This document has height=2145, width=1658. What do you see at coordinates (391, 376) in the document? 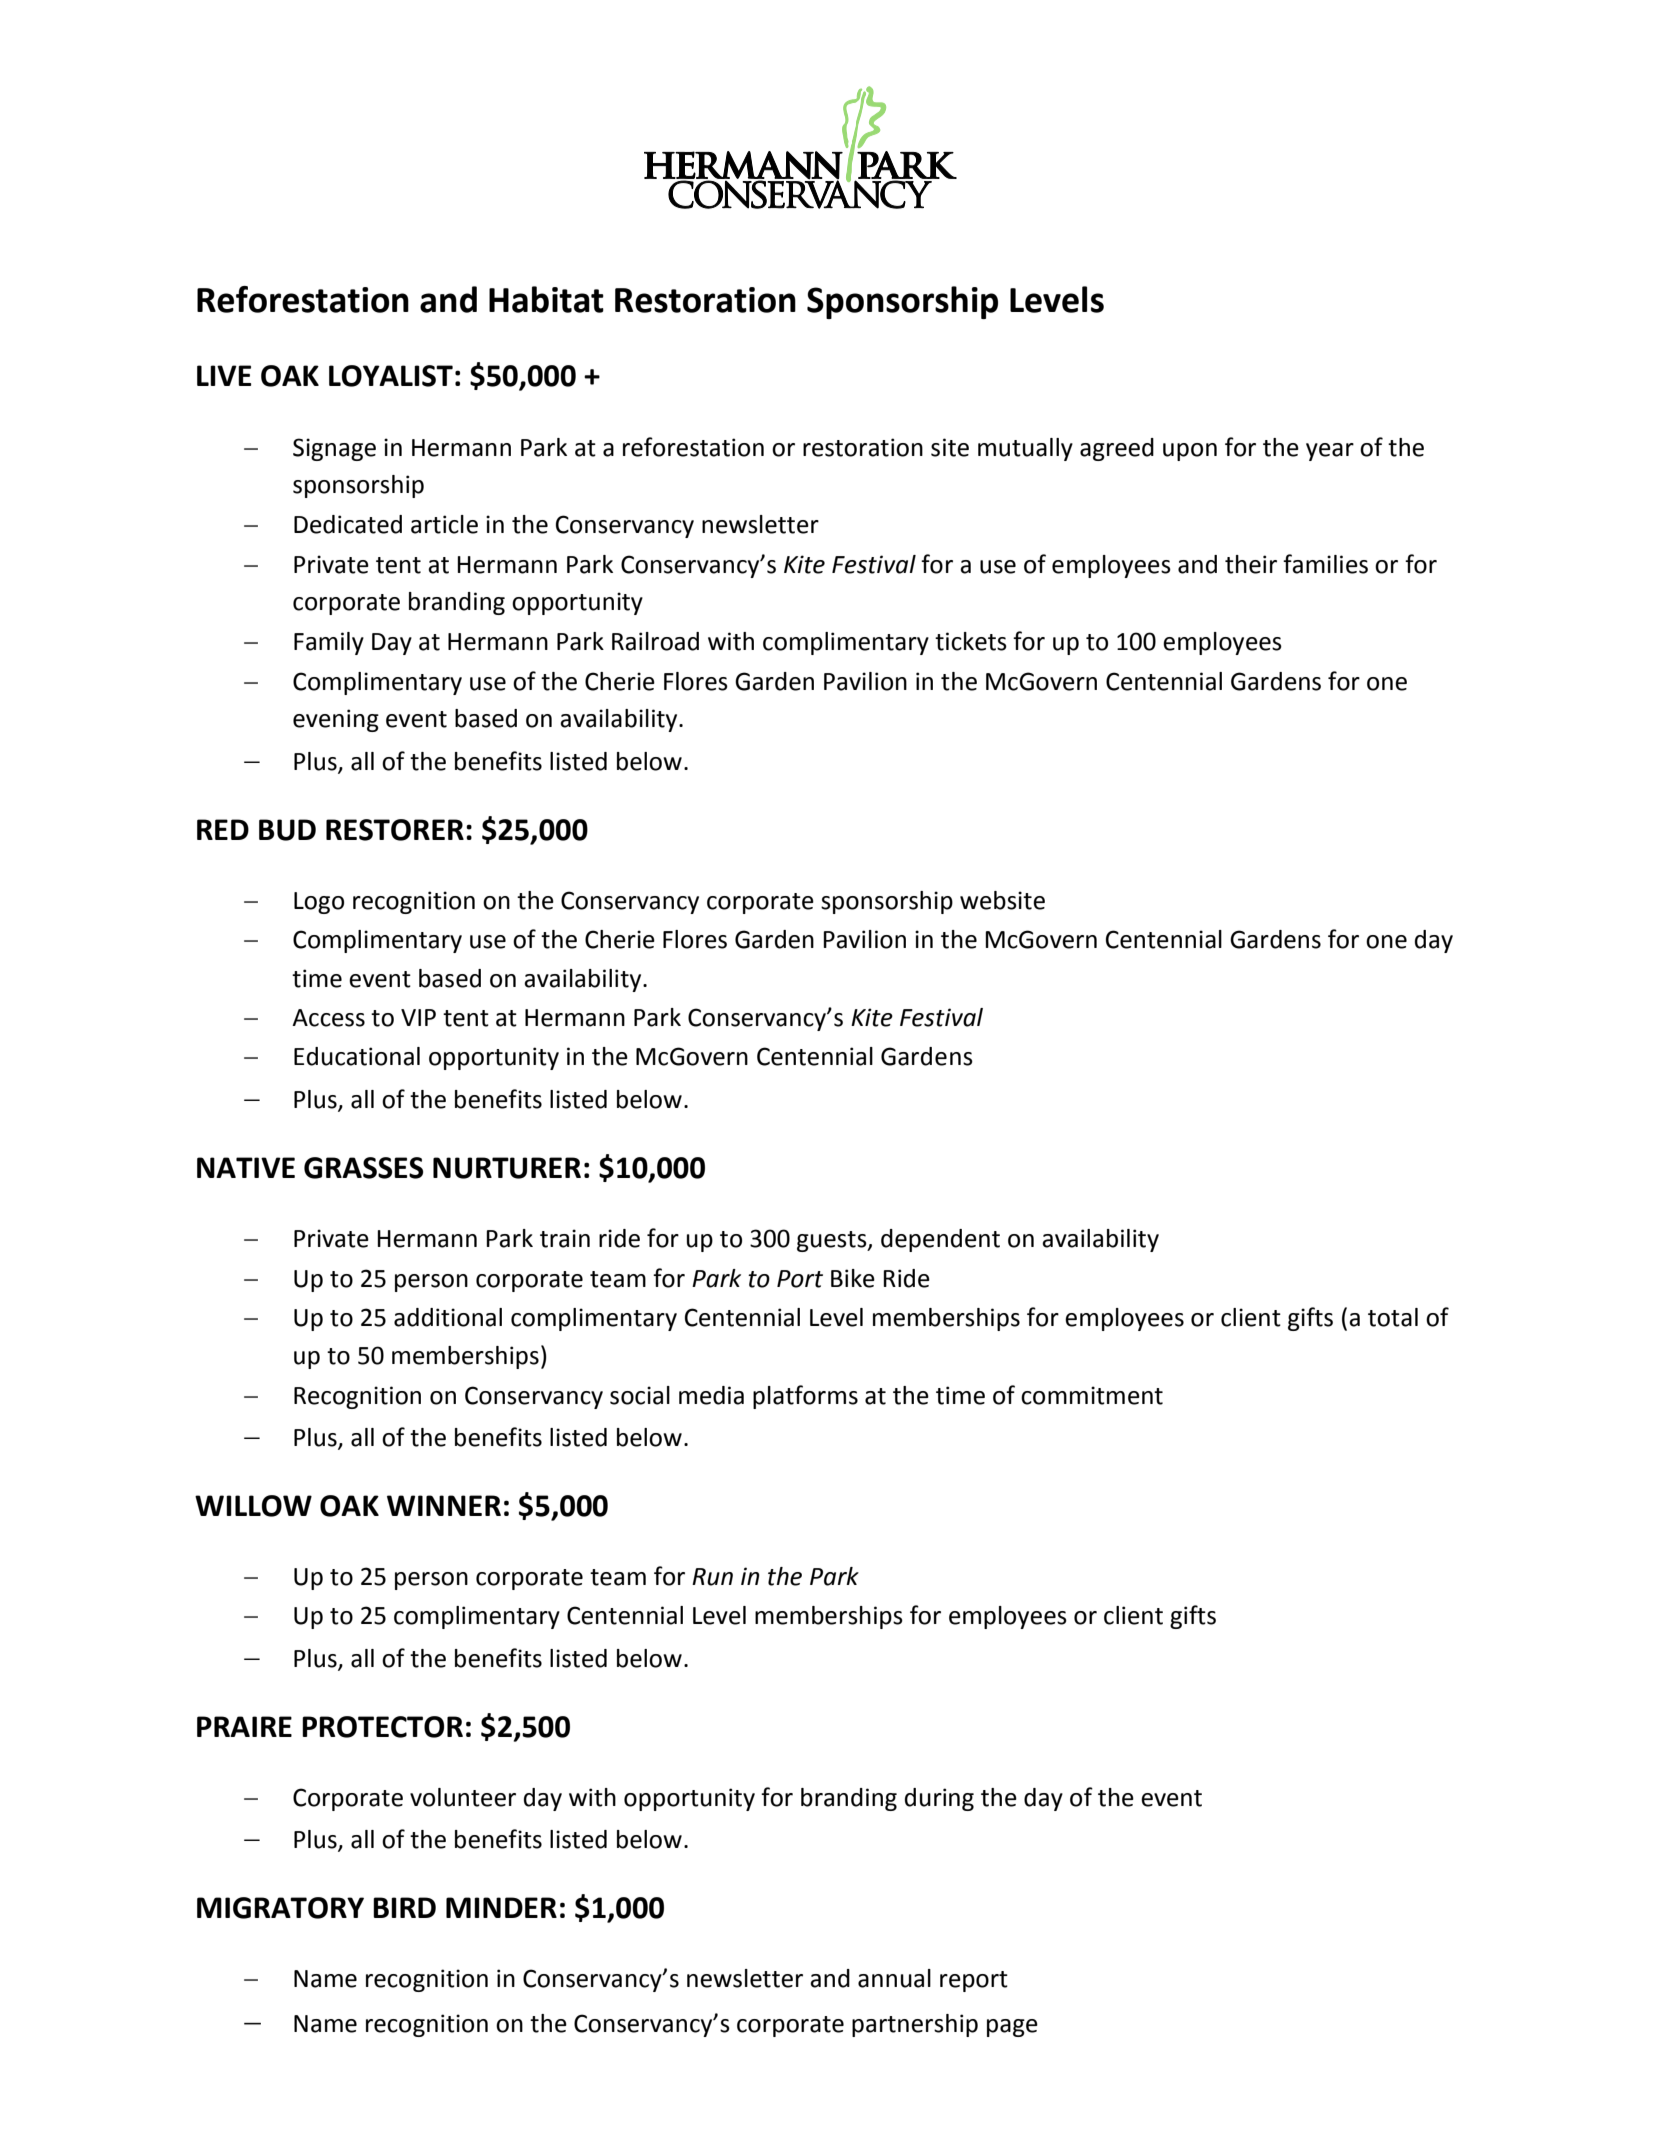
I see `LOYALIST` at bounding box center [391, 376].
